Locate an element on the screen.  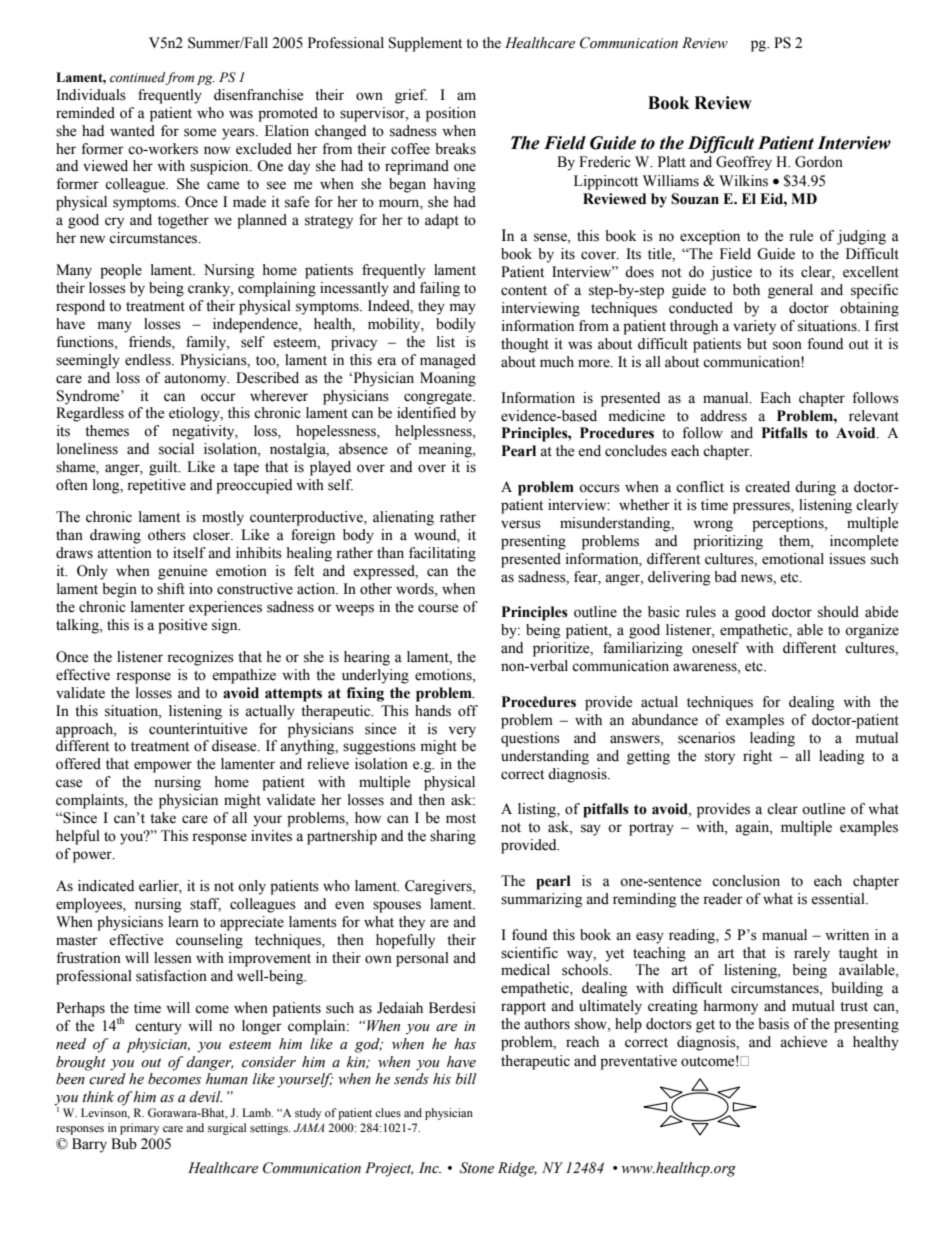
primary is located at coordinates (139, 1129).
